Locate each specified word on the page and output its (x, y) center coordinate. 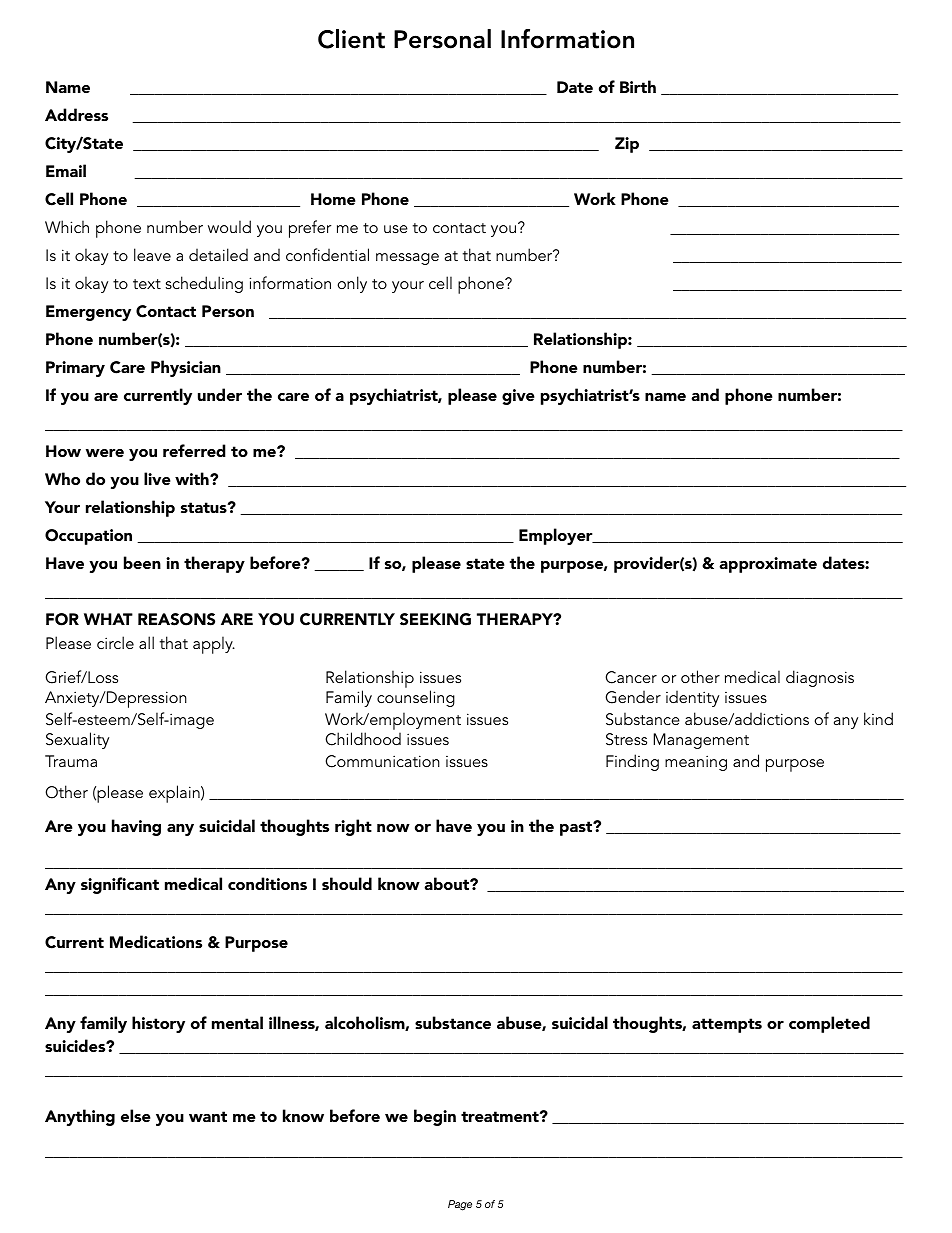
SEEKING (435, 619)
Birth (638, 86)
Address (76, 114)
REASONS (176, 619)
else (136, 1115)
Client (351, 39)
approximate (768, 565)
